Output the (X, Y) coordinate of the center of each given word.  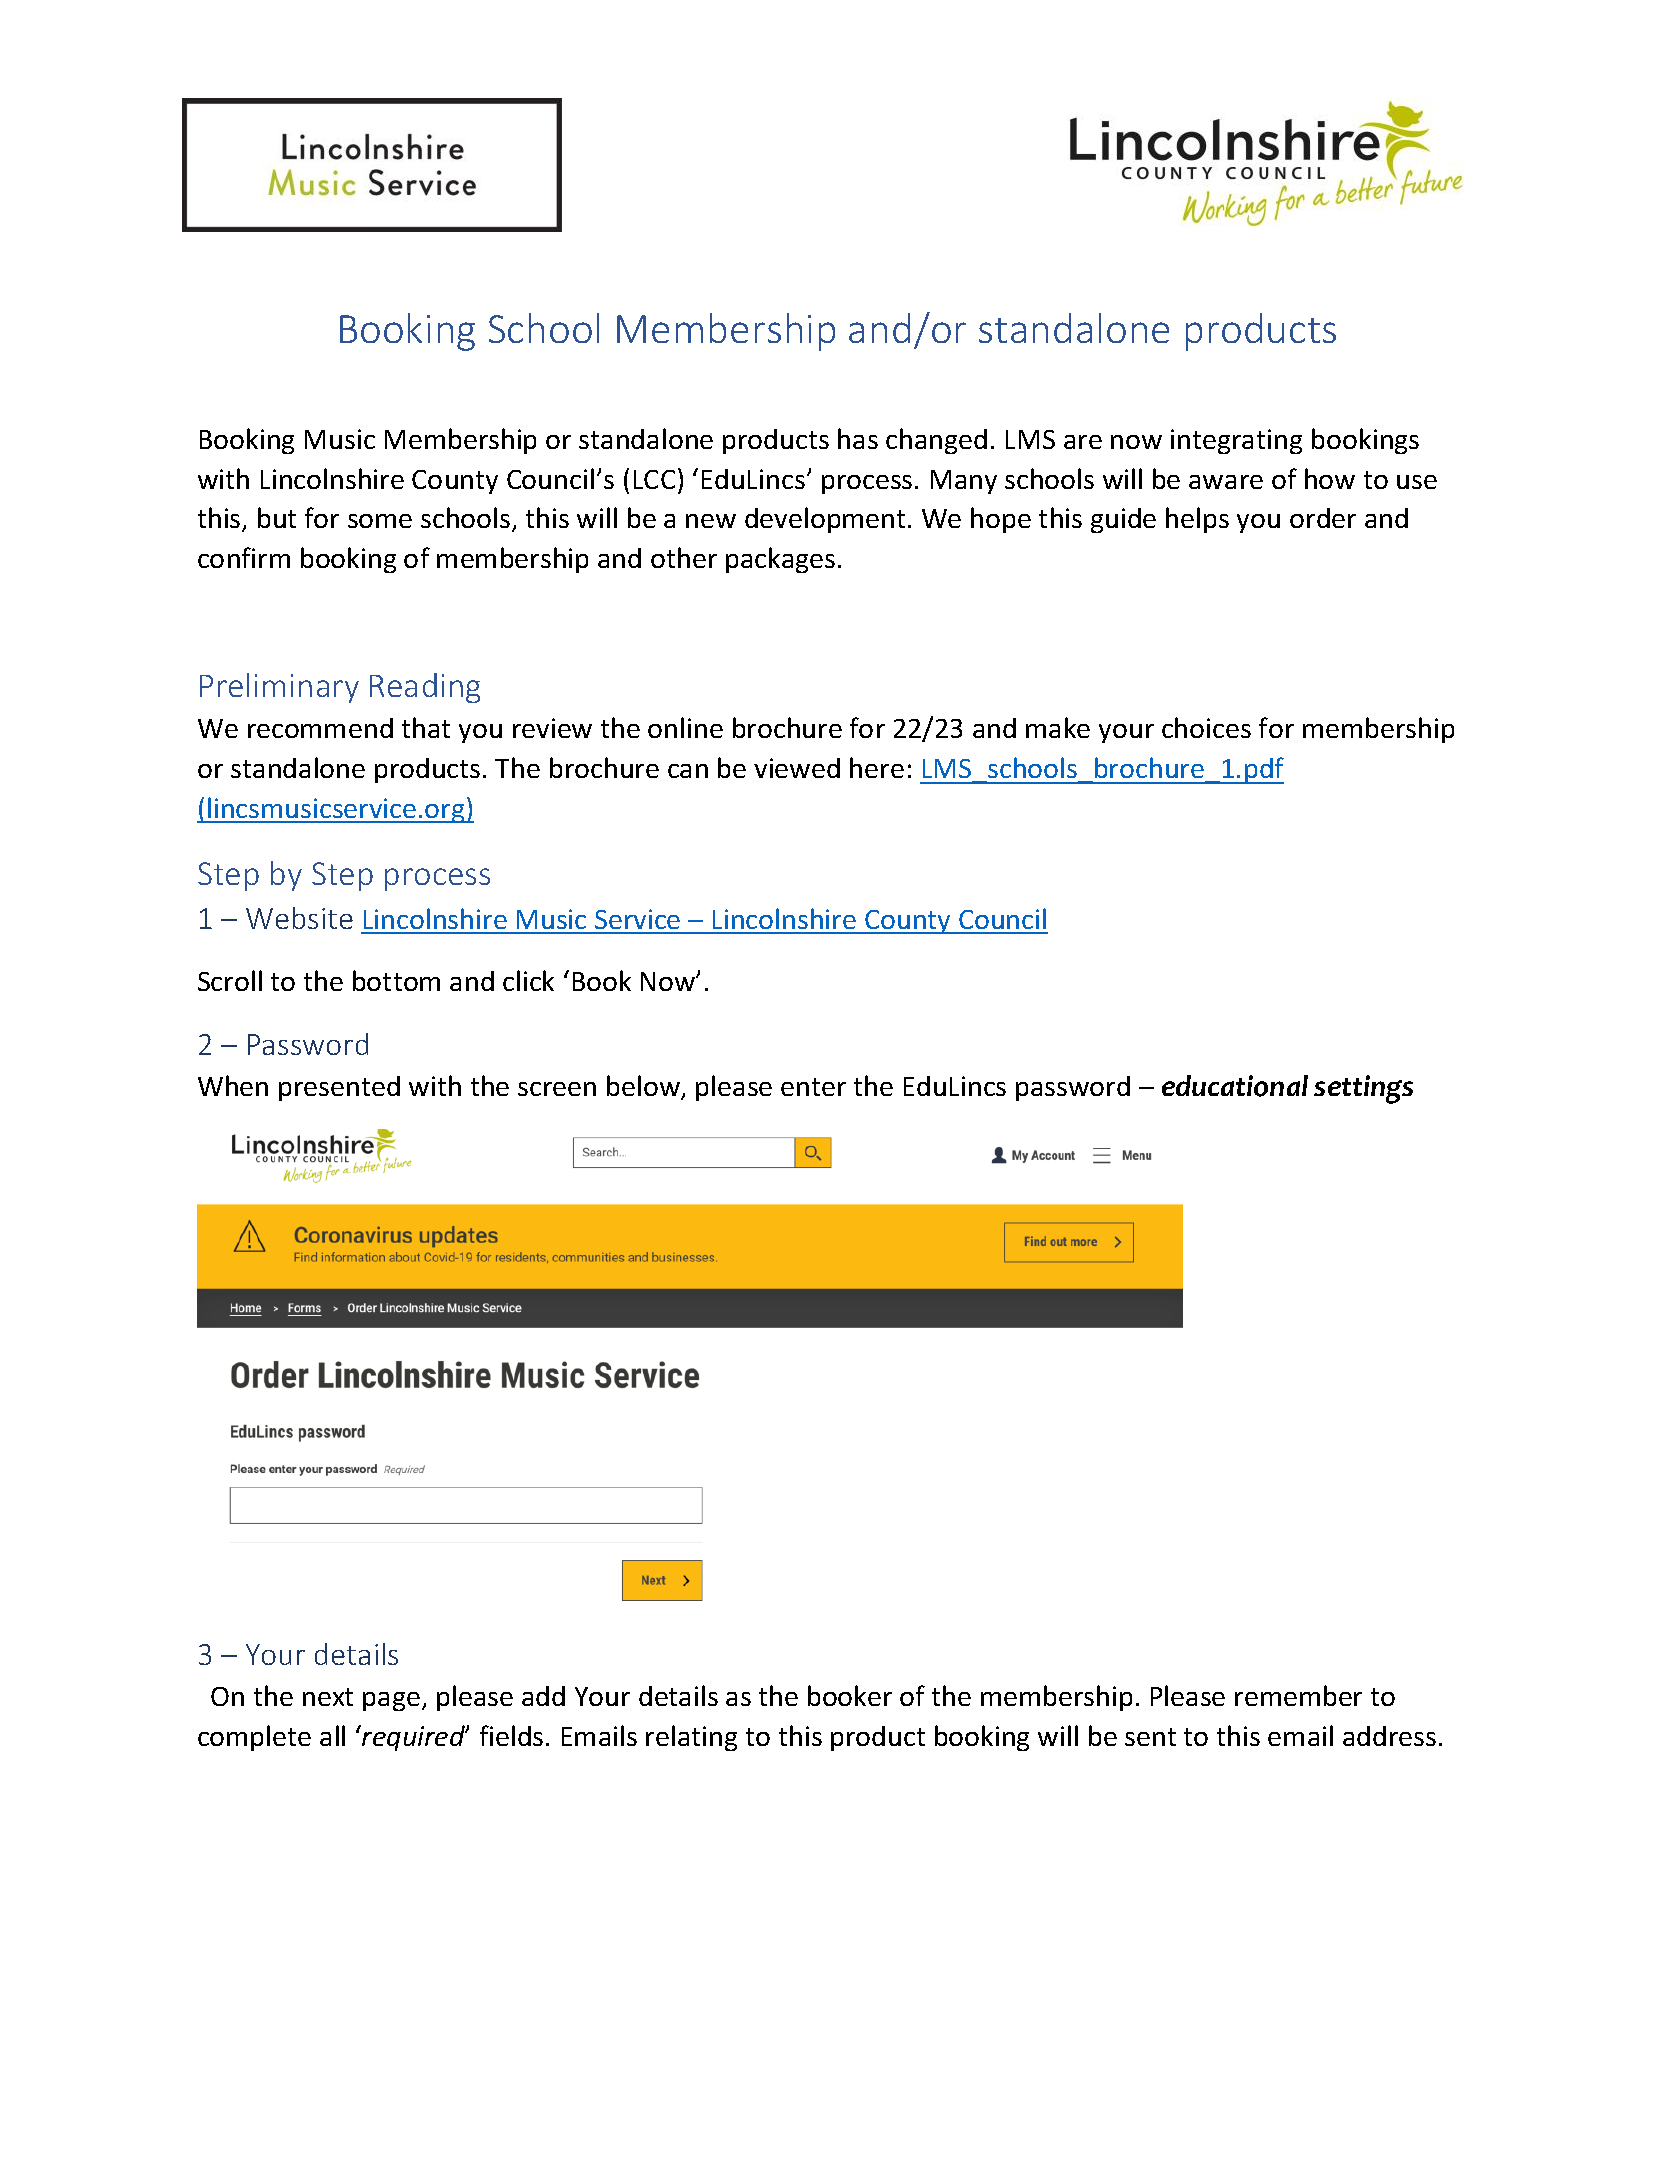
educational (1235, 1086)
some (380, 521)
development (825, 520)
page (391, 1701)
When (233, 1085)
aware (1226, 482)
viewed (797, 768)
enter (813, 1087)
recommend (320, 728)
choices (1206, 727)
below (644, 1087)
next (328, 1697)
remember (1298, 1695)
